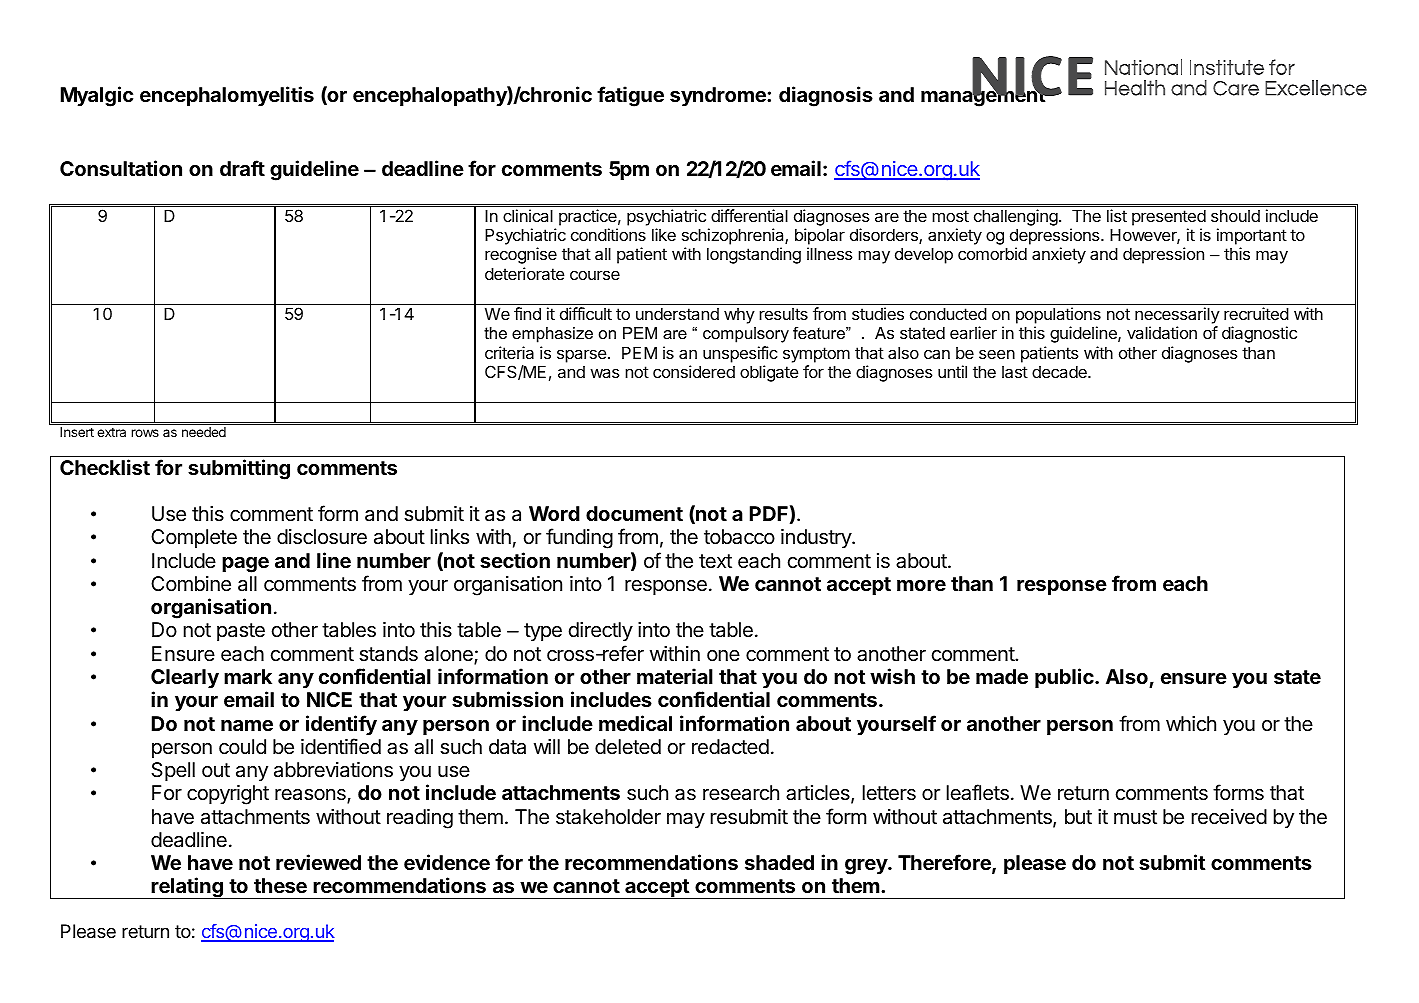 Image resolution: width=1419 pixels, height=1003 pixels. What do you see at coordinates (187, 888) in the image?
I see `relating` at bounding box center [187, 888].
